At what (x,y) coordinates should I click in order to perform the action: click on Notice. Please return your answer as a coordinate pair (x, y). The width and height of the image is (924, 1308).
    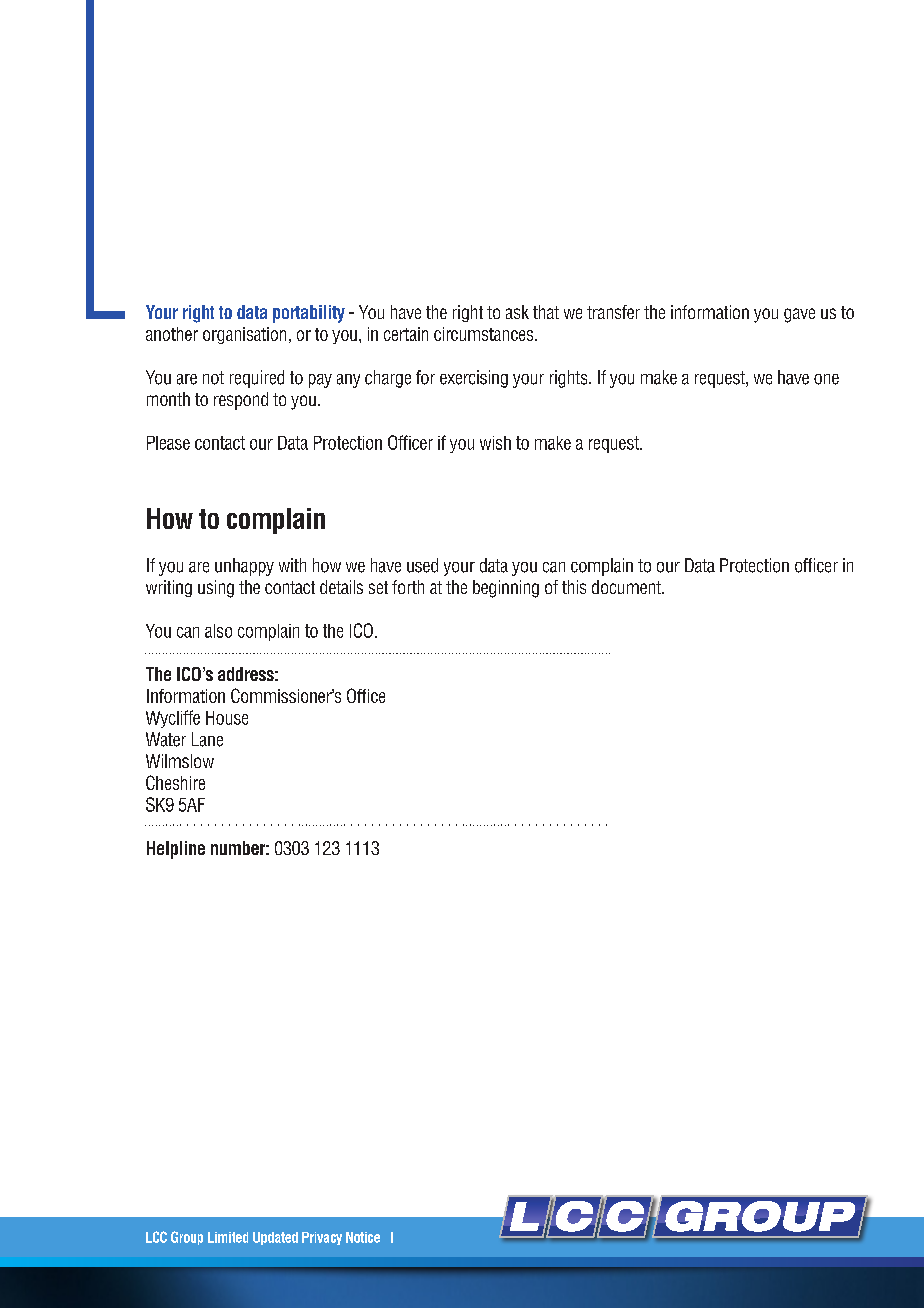
    Looking at the image, I should click on (363, 1237).
